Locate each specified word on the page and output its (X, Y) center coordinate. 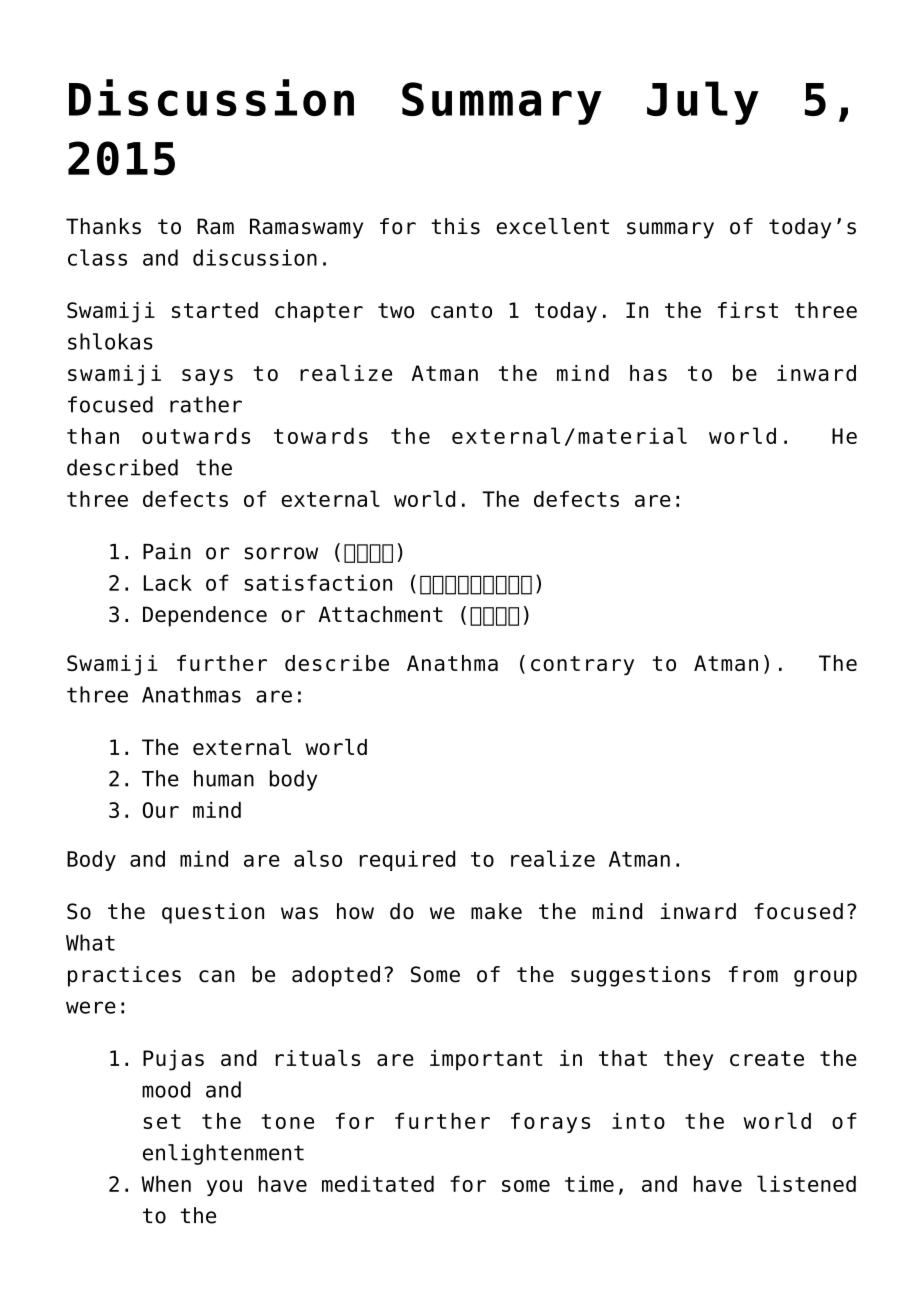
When (166, 1184)
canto (461, 310)
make (496, 911)
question (213, 913)
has (648, 373)
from (753, 974)
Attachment (380, 614)
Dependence (205, 616)
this (455, 226)
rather (206, 404)
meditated (378, 1184)
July (703, 103)
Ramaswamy (306, 228)
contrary (582, 666)
